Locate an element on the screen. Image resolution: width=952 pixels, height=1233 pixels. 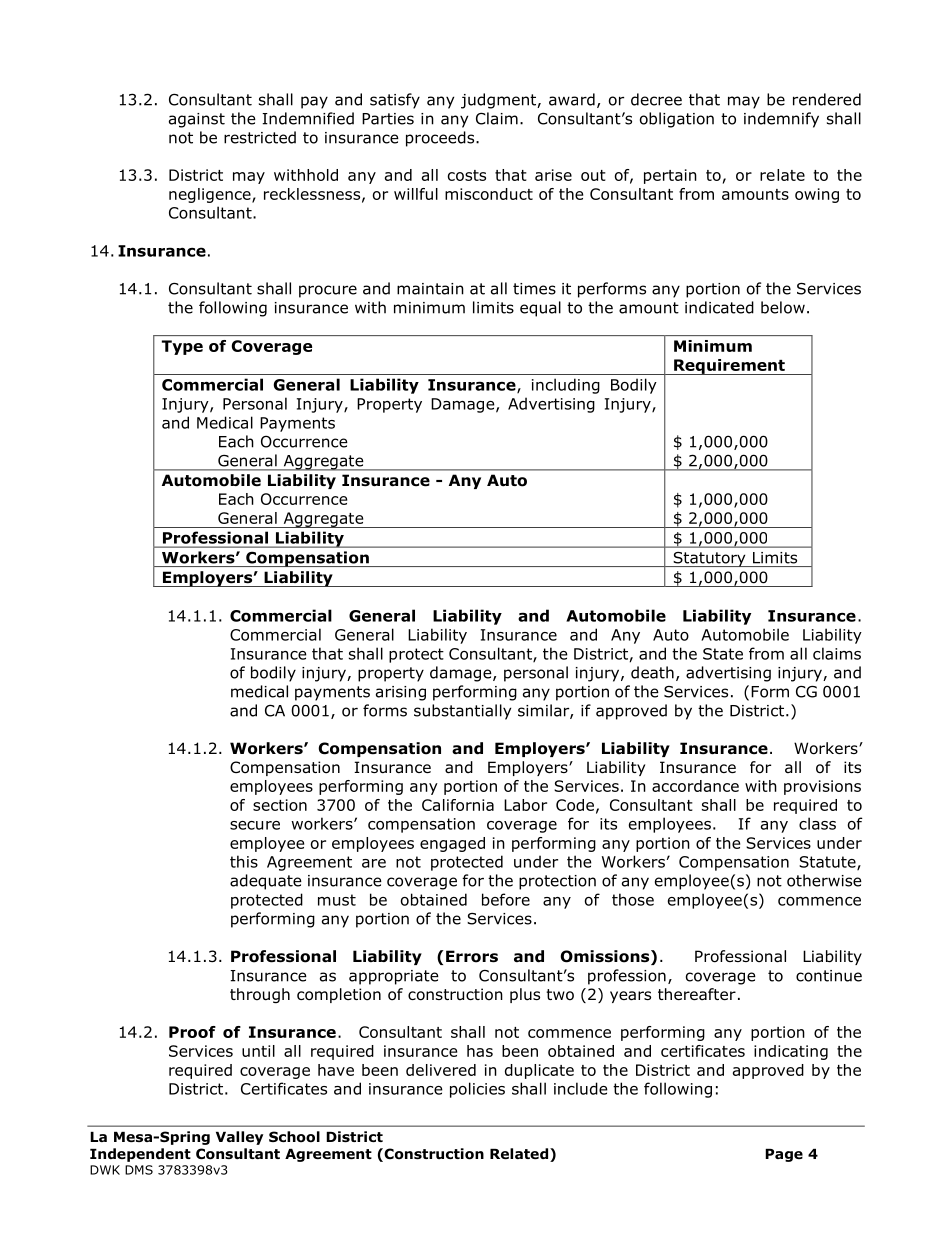
Valley is located at coordinates (239, 1138).
